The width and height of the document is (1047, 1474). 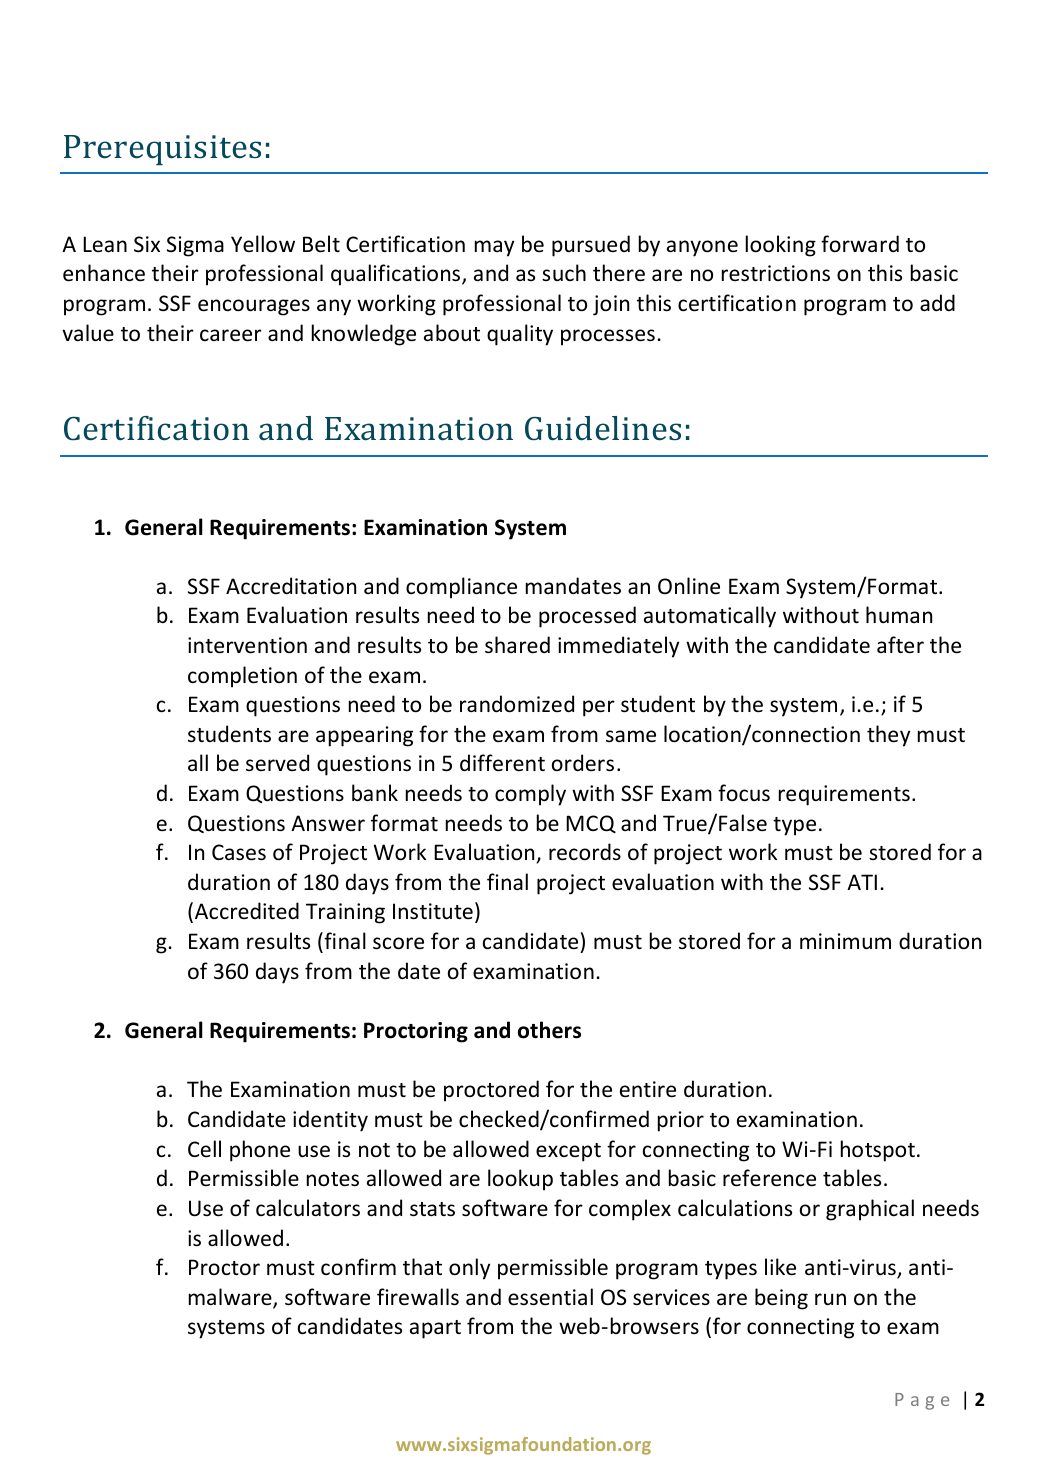 I want to click on forward, so click(x=860, y=243).
